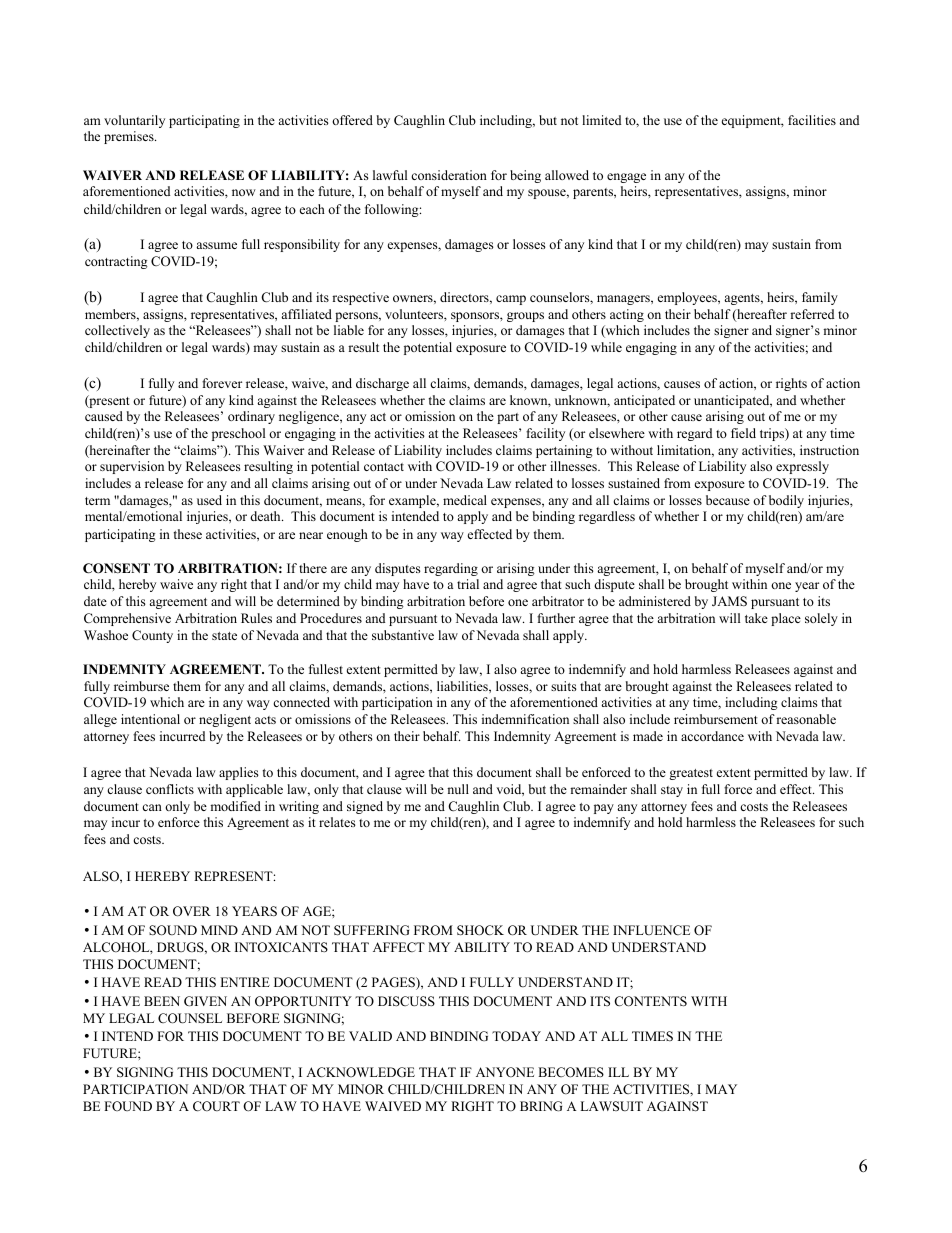 Image resolution: width=952 pixels, height=1233 pixels. I want to click on facilities, so click(812, 120).
